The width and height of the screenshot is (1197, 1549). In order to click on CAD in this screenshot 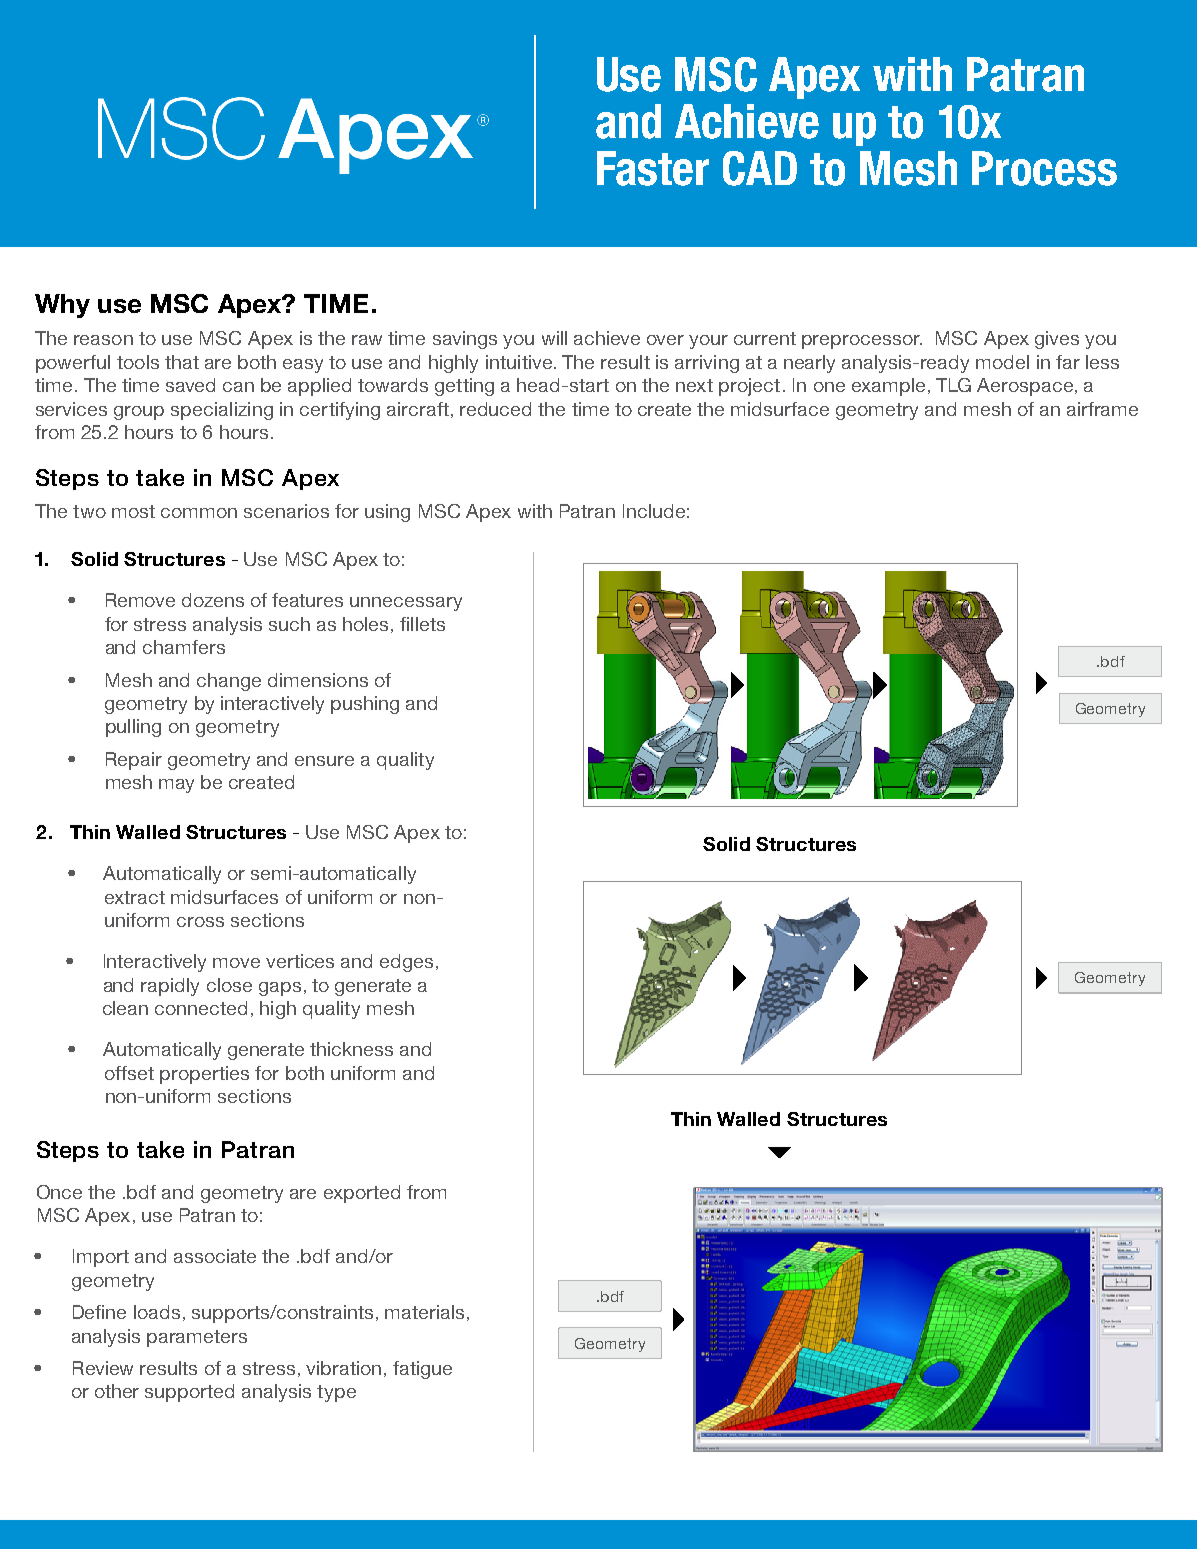, I will do `click(760, 168)`.
